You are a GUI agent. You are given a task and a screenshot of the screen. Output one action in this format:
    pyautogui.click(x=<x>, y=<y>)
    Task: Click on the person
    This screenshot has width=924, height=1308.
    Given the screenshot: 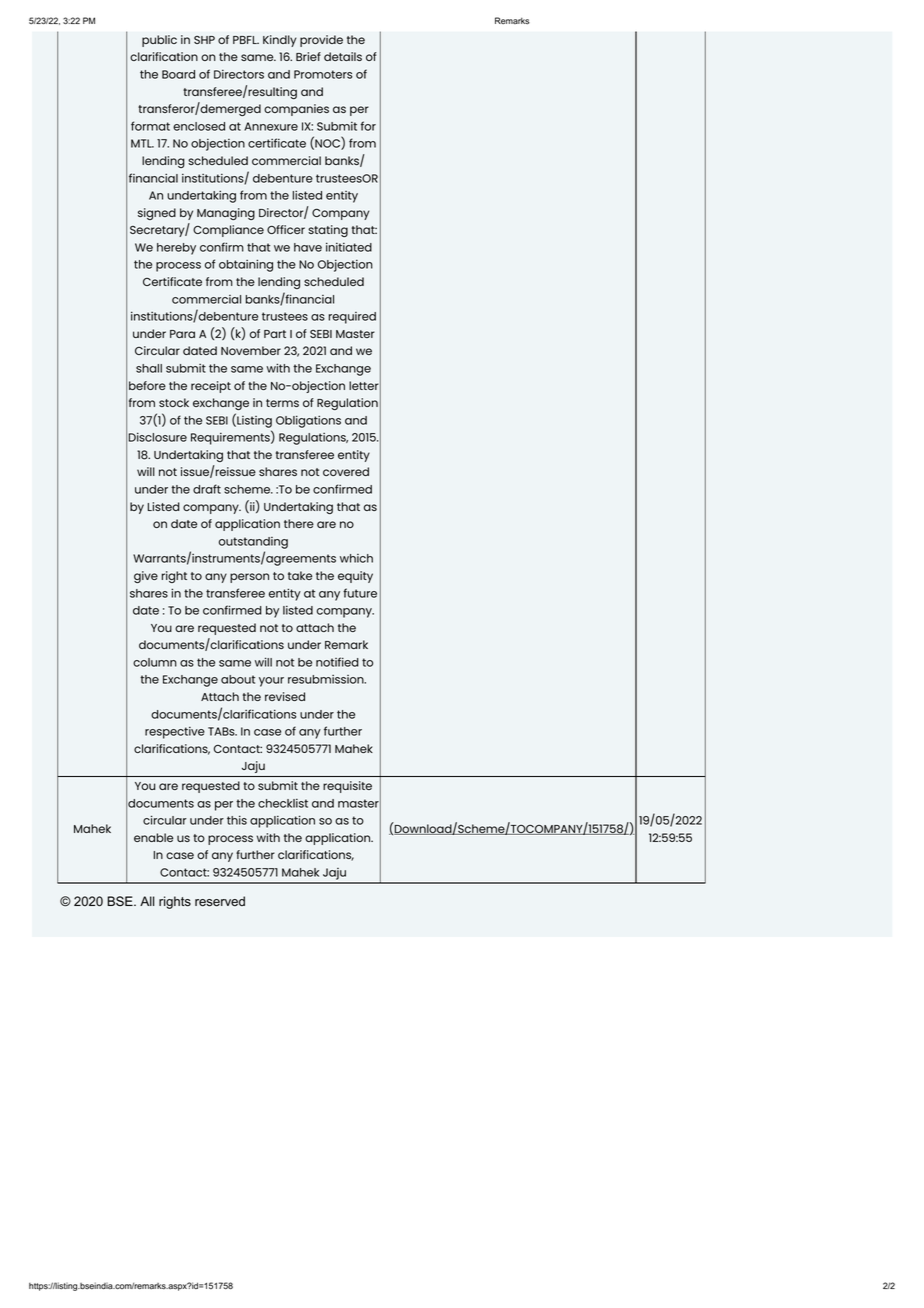 What is the action you would take?
    pyautogui.click(x=249, y=578)
